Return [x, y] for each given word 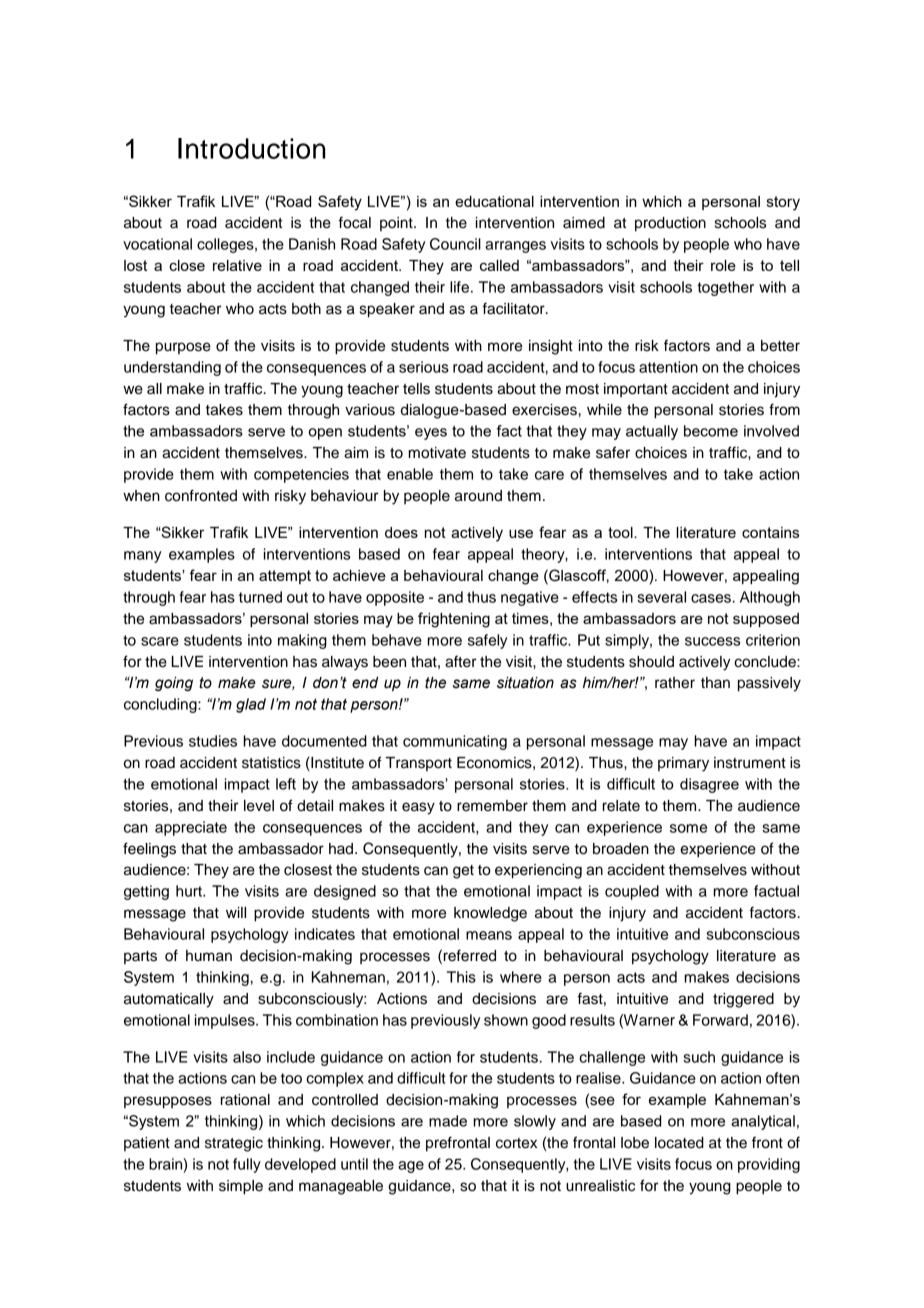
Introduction [252, 148]
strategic [234, 1144]
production [670, 224]
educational [494, 201]
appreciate [191, 828]
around [478, 496]
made [448, 1121]
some [688, 828]
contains [770, 532]
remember [492, 806]
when [141, 496]
